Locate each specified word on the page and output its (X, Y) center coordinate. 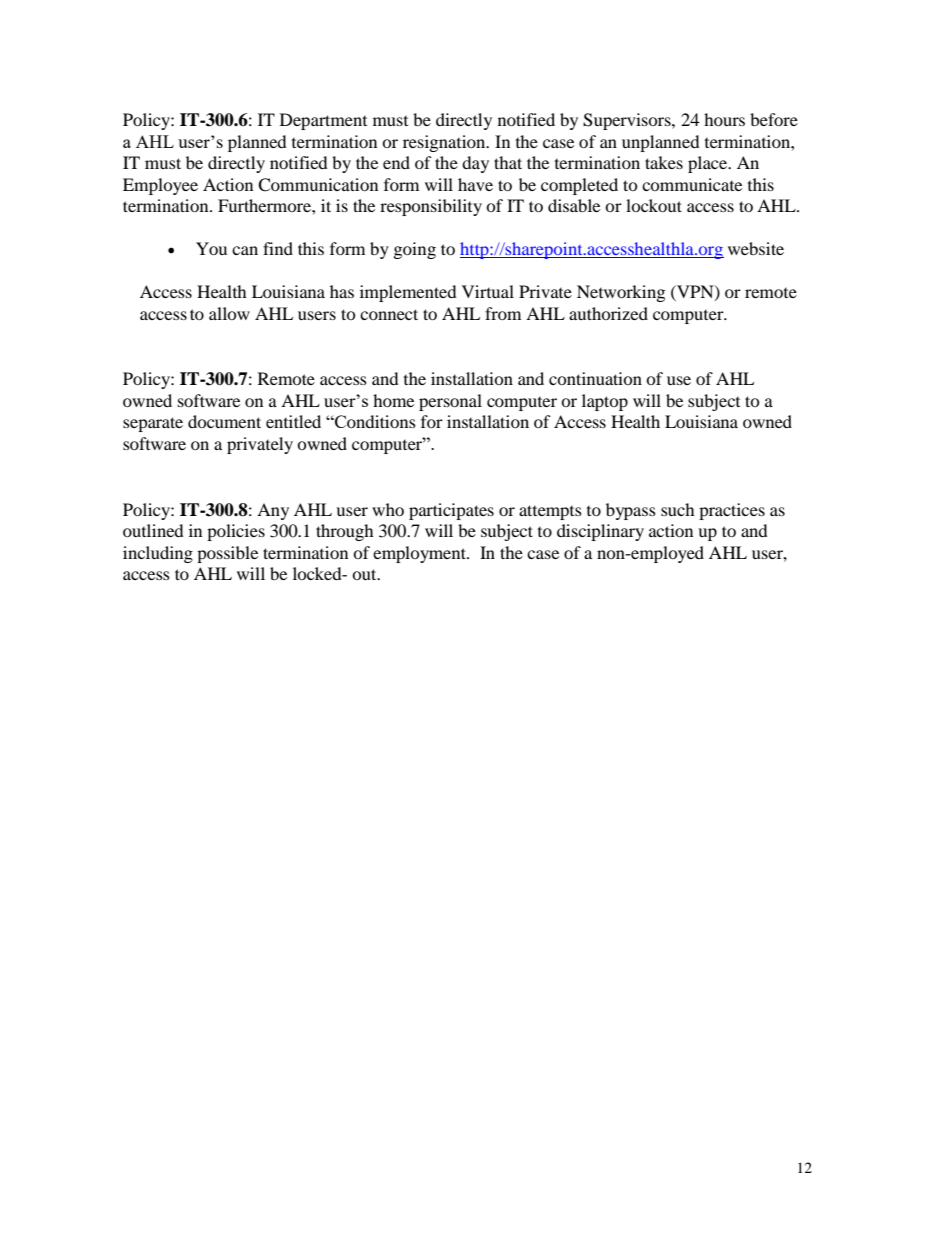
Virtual (488, 291)
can (245, 250)
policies (236, 532)
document (224, 421)
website (756, 248)
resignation (445, 143)
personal (450, 402)
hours (724, 119)
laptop (605, 402)
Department (323, 121)
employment (420, 554)
